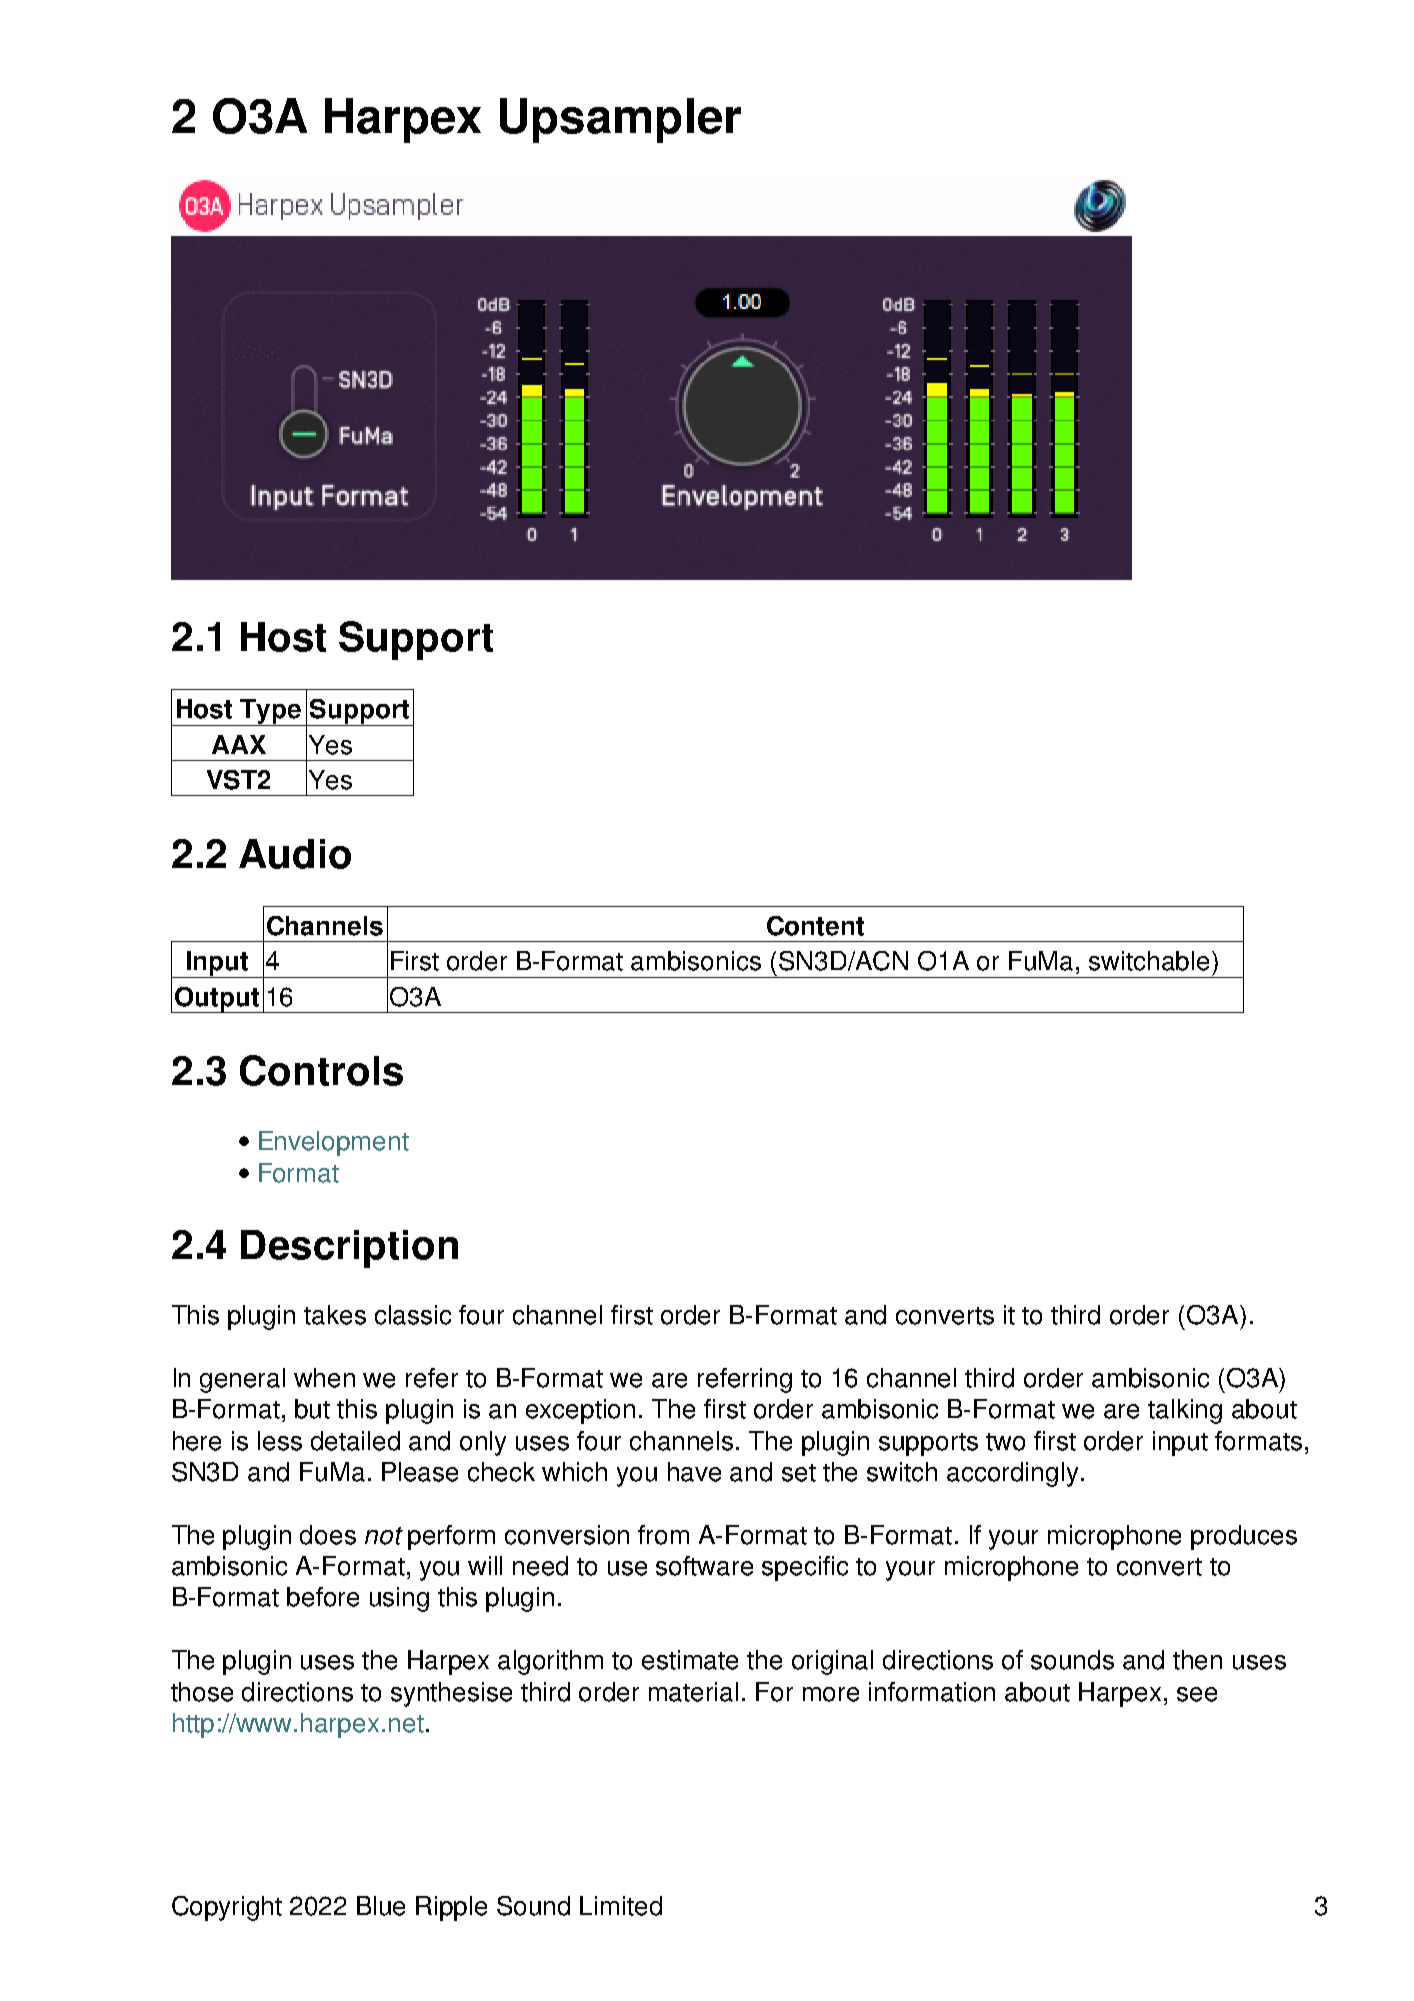 The height and width of the image is (2001, 1414). I want to click on software, so click(704, 1566).
